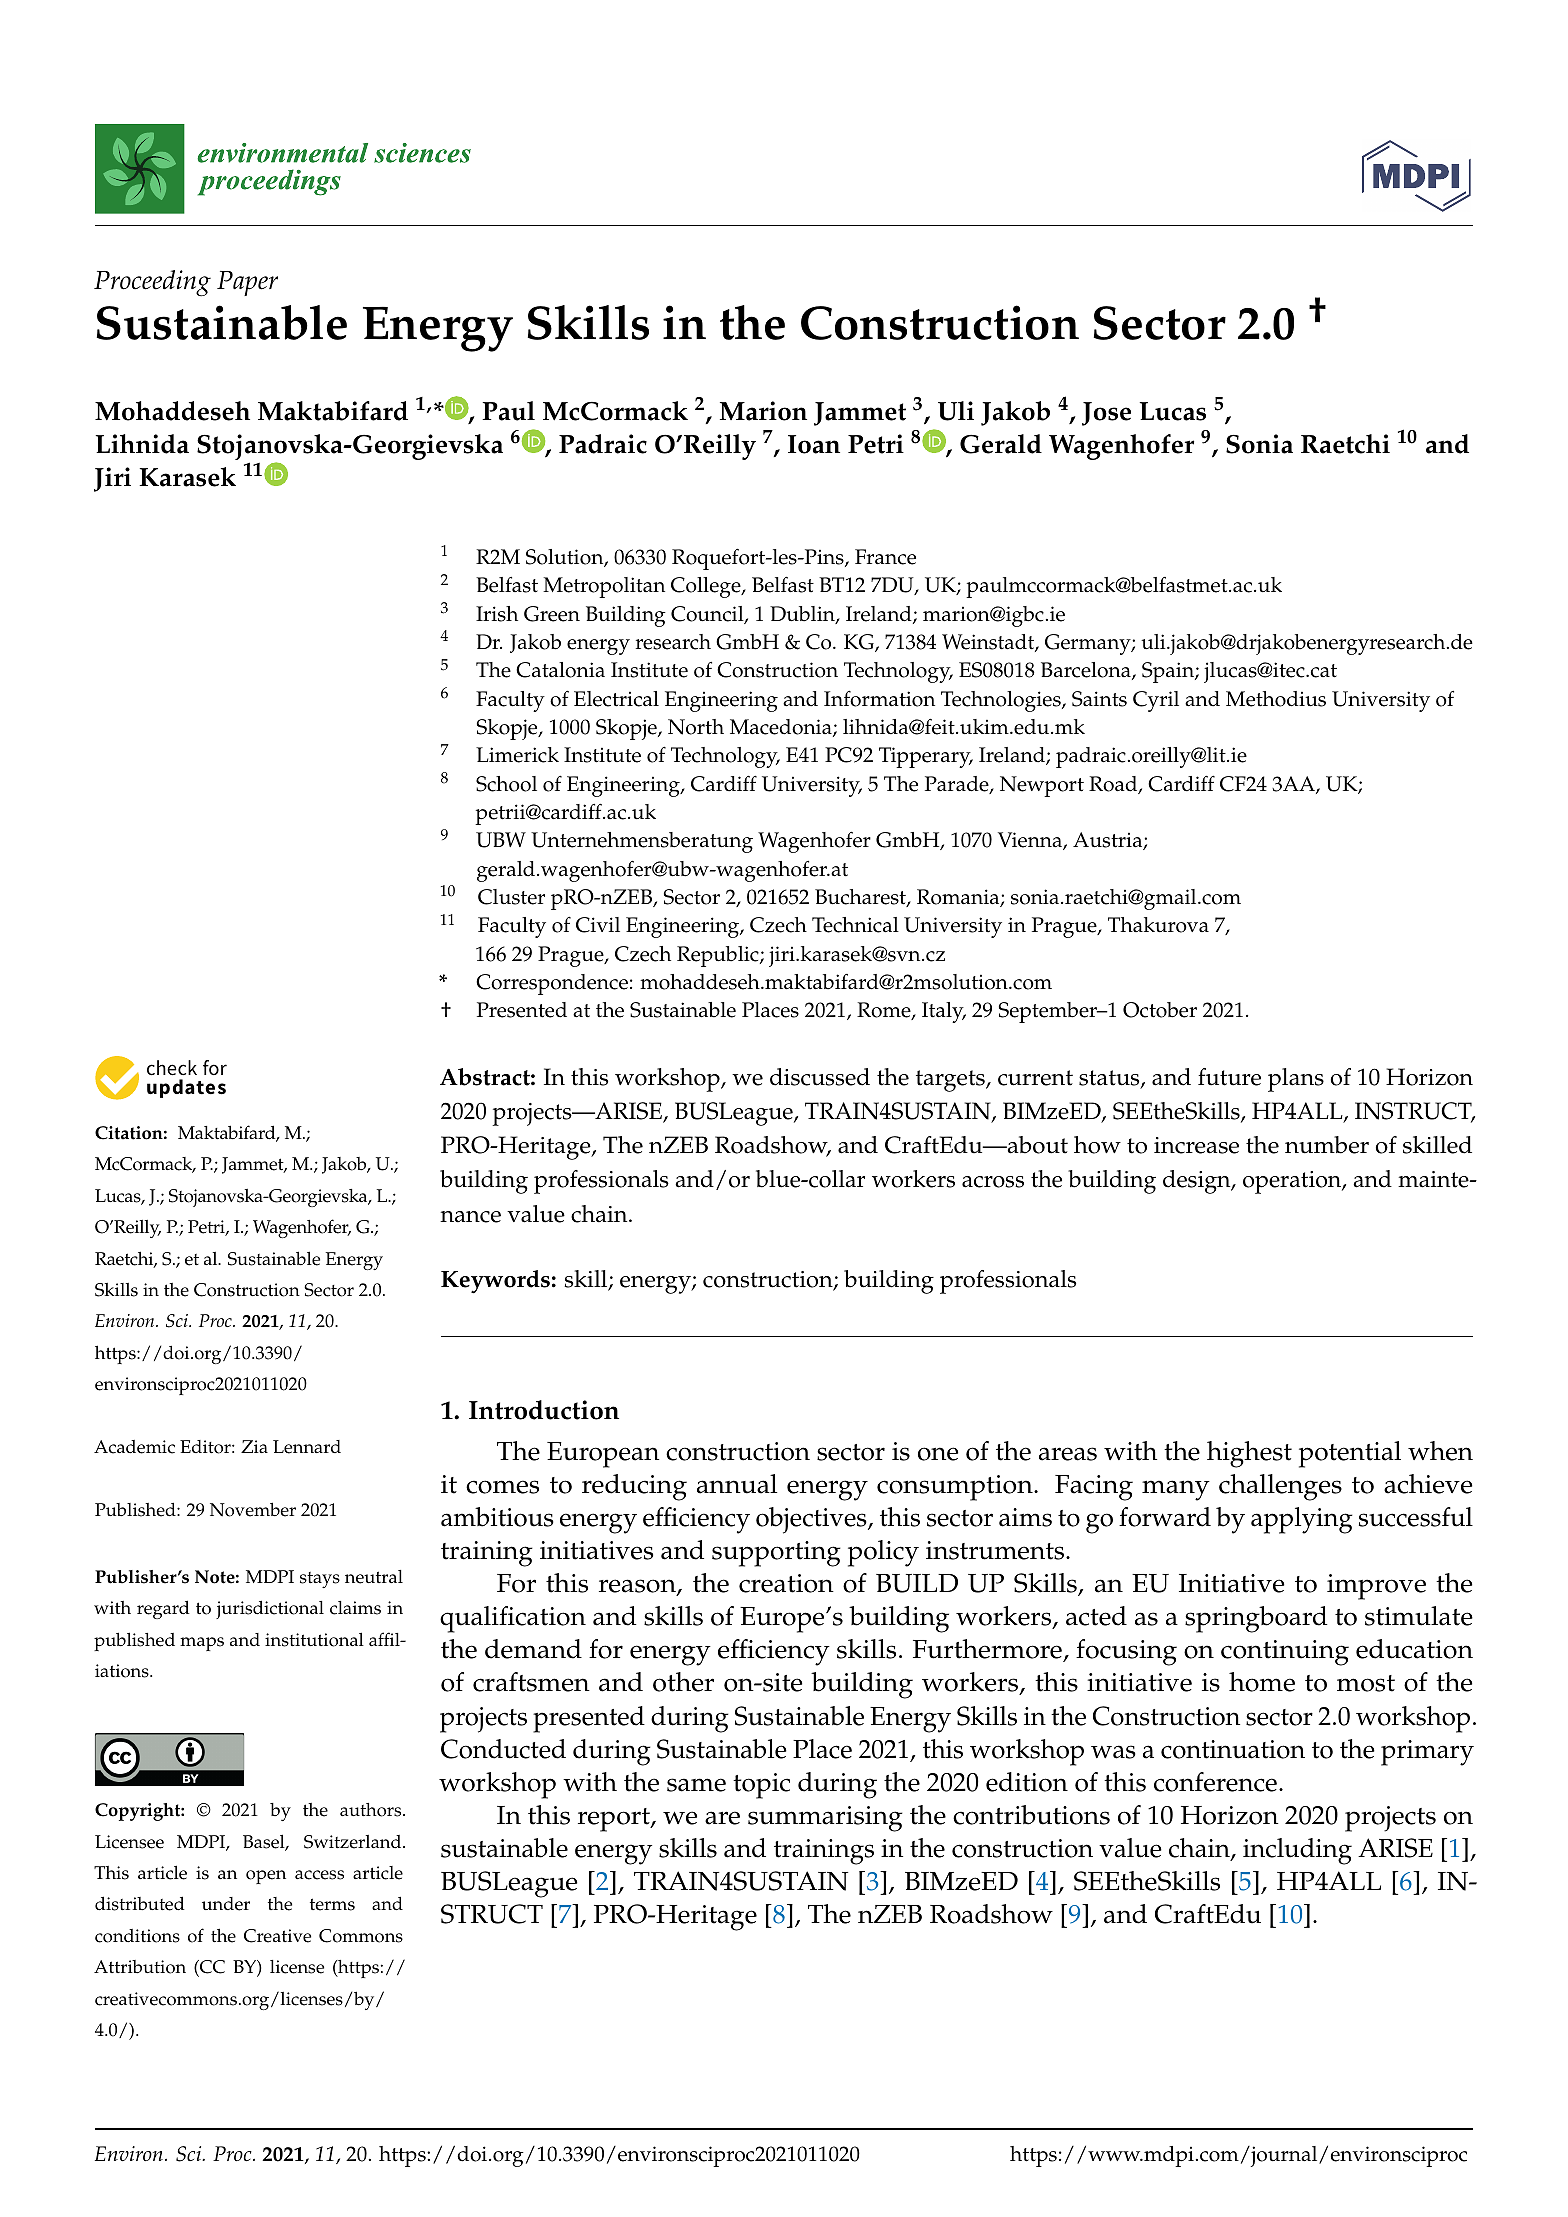  Describe the element at coordinates (861, 898) in the screenshot. I see `Bucharest` at that location.
